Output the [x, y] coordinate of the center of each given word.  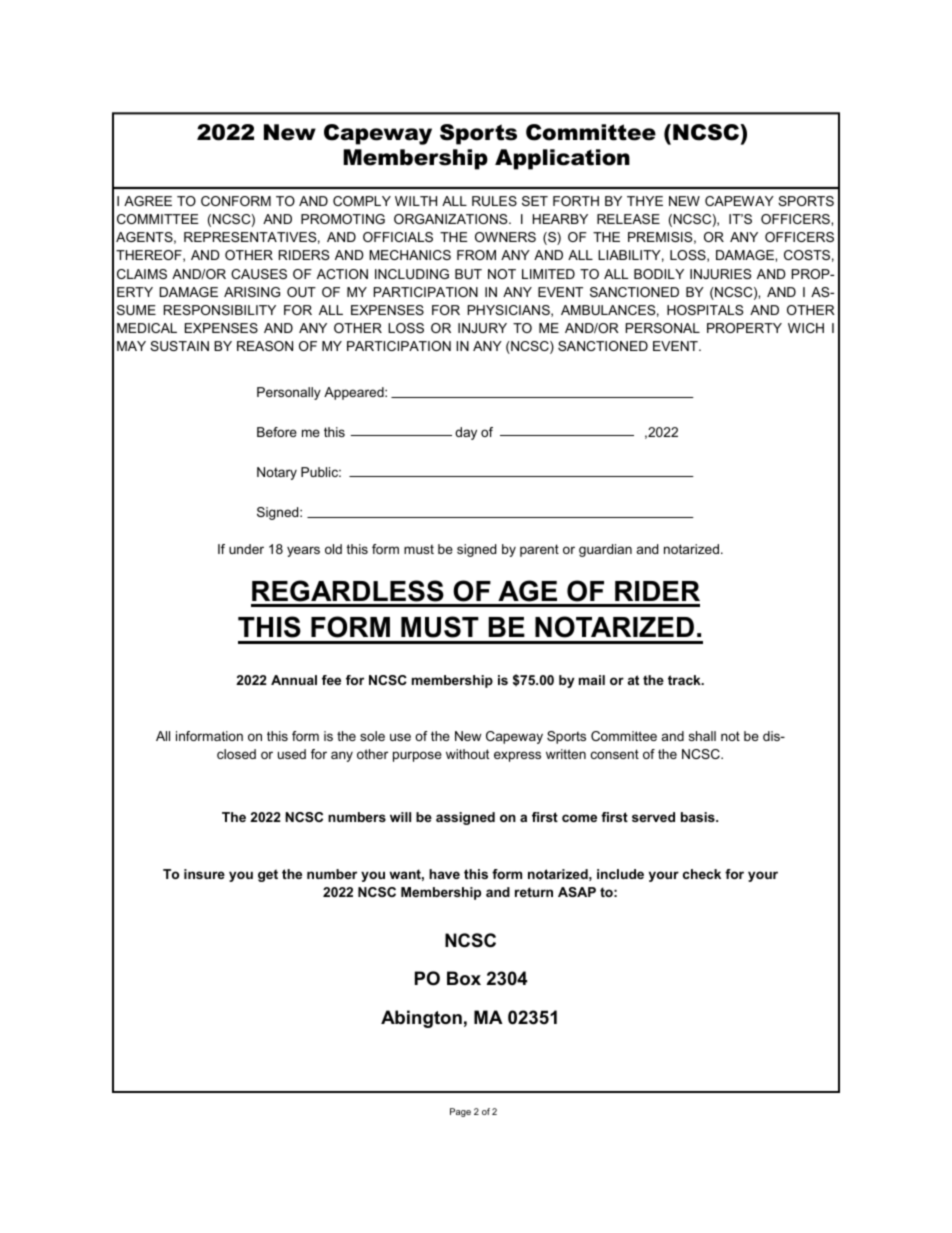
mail [592, 680]
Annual [294, 680]
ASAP [577, 892]
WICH [806, 328]
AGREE [148, 201]
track [685, 680]
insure [204, 874]
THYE [645, 201]
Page [460, 1112]
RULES [494, 201]
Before [277, 432]
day [466, 433]
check [702, 874]
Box [464, 978]
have [444, 874]
